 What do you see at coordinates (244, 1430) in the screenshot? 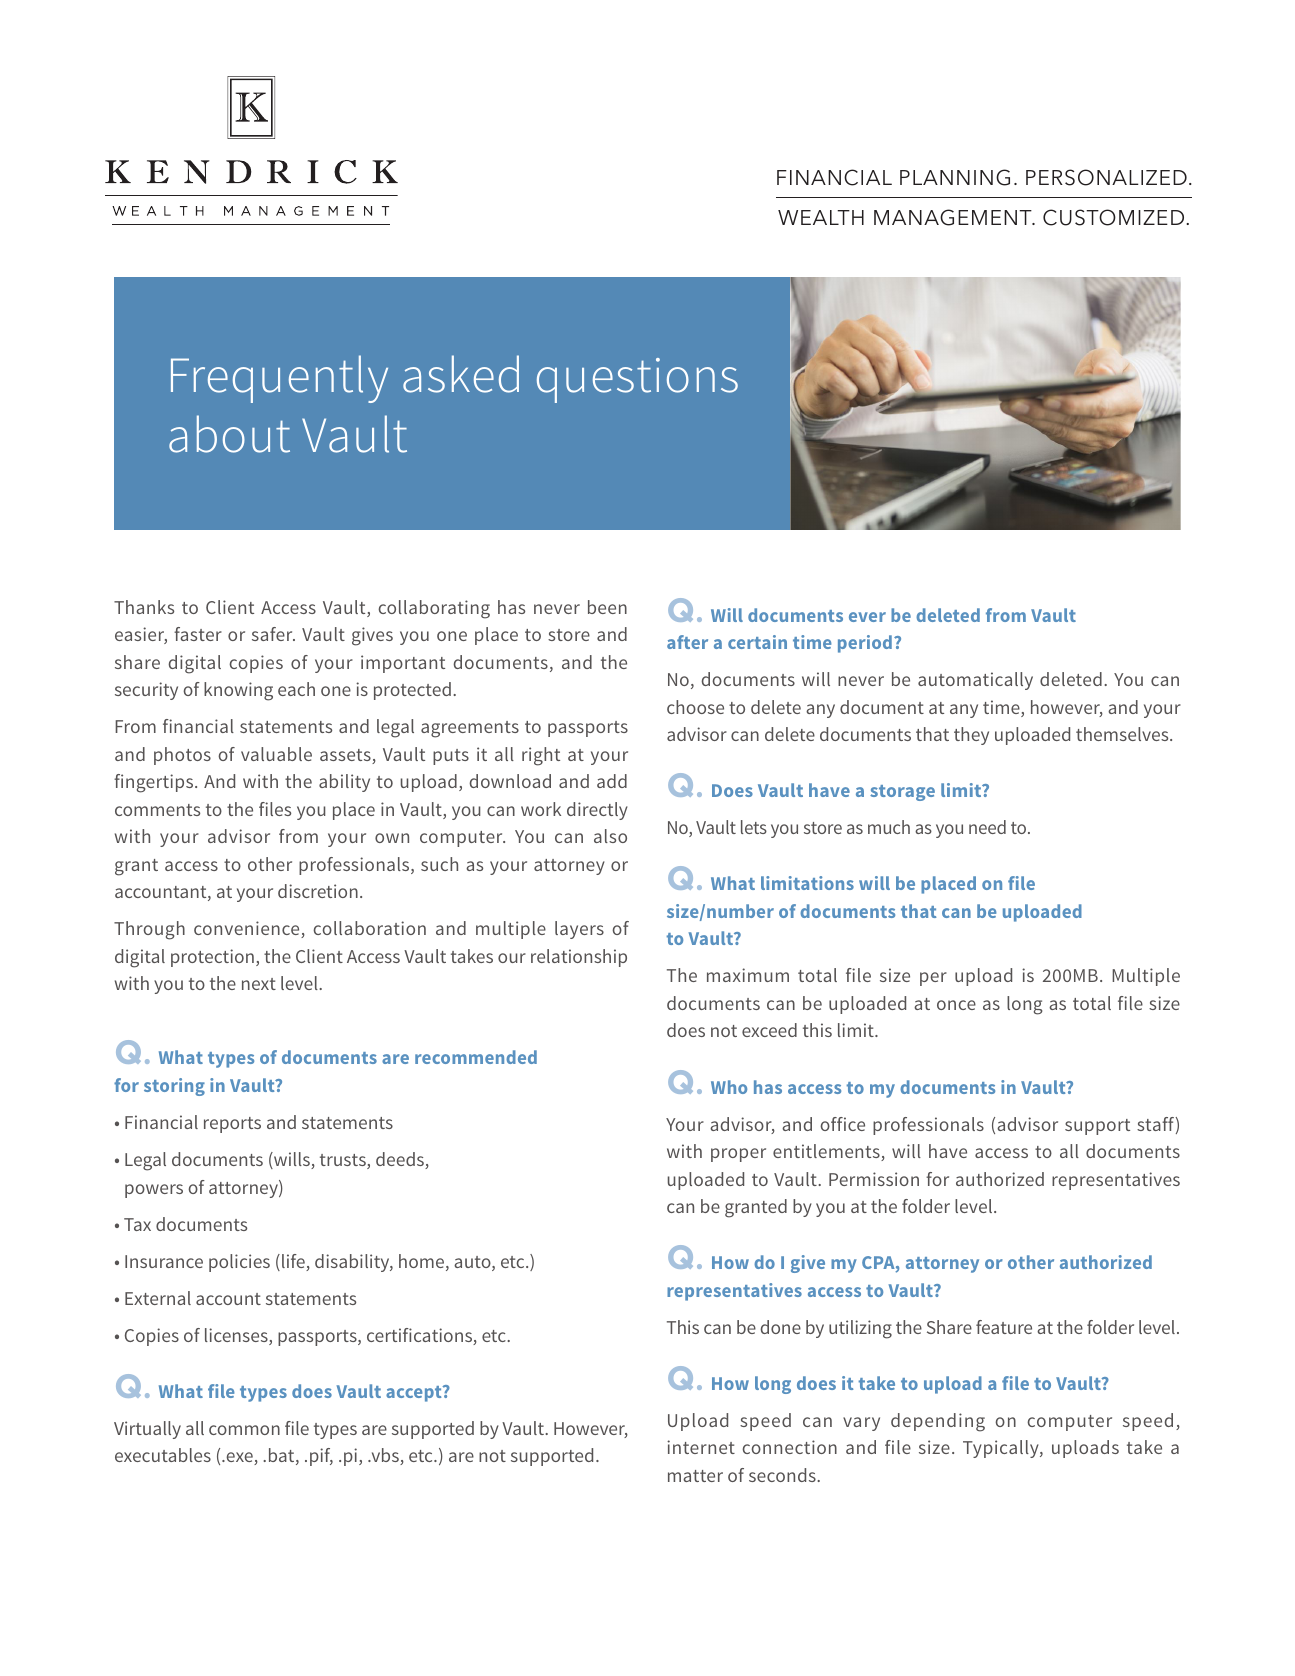
I see `common` at bounding box center [244, 1430].
